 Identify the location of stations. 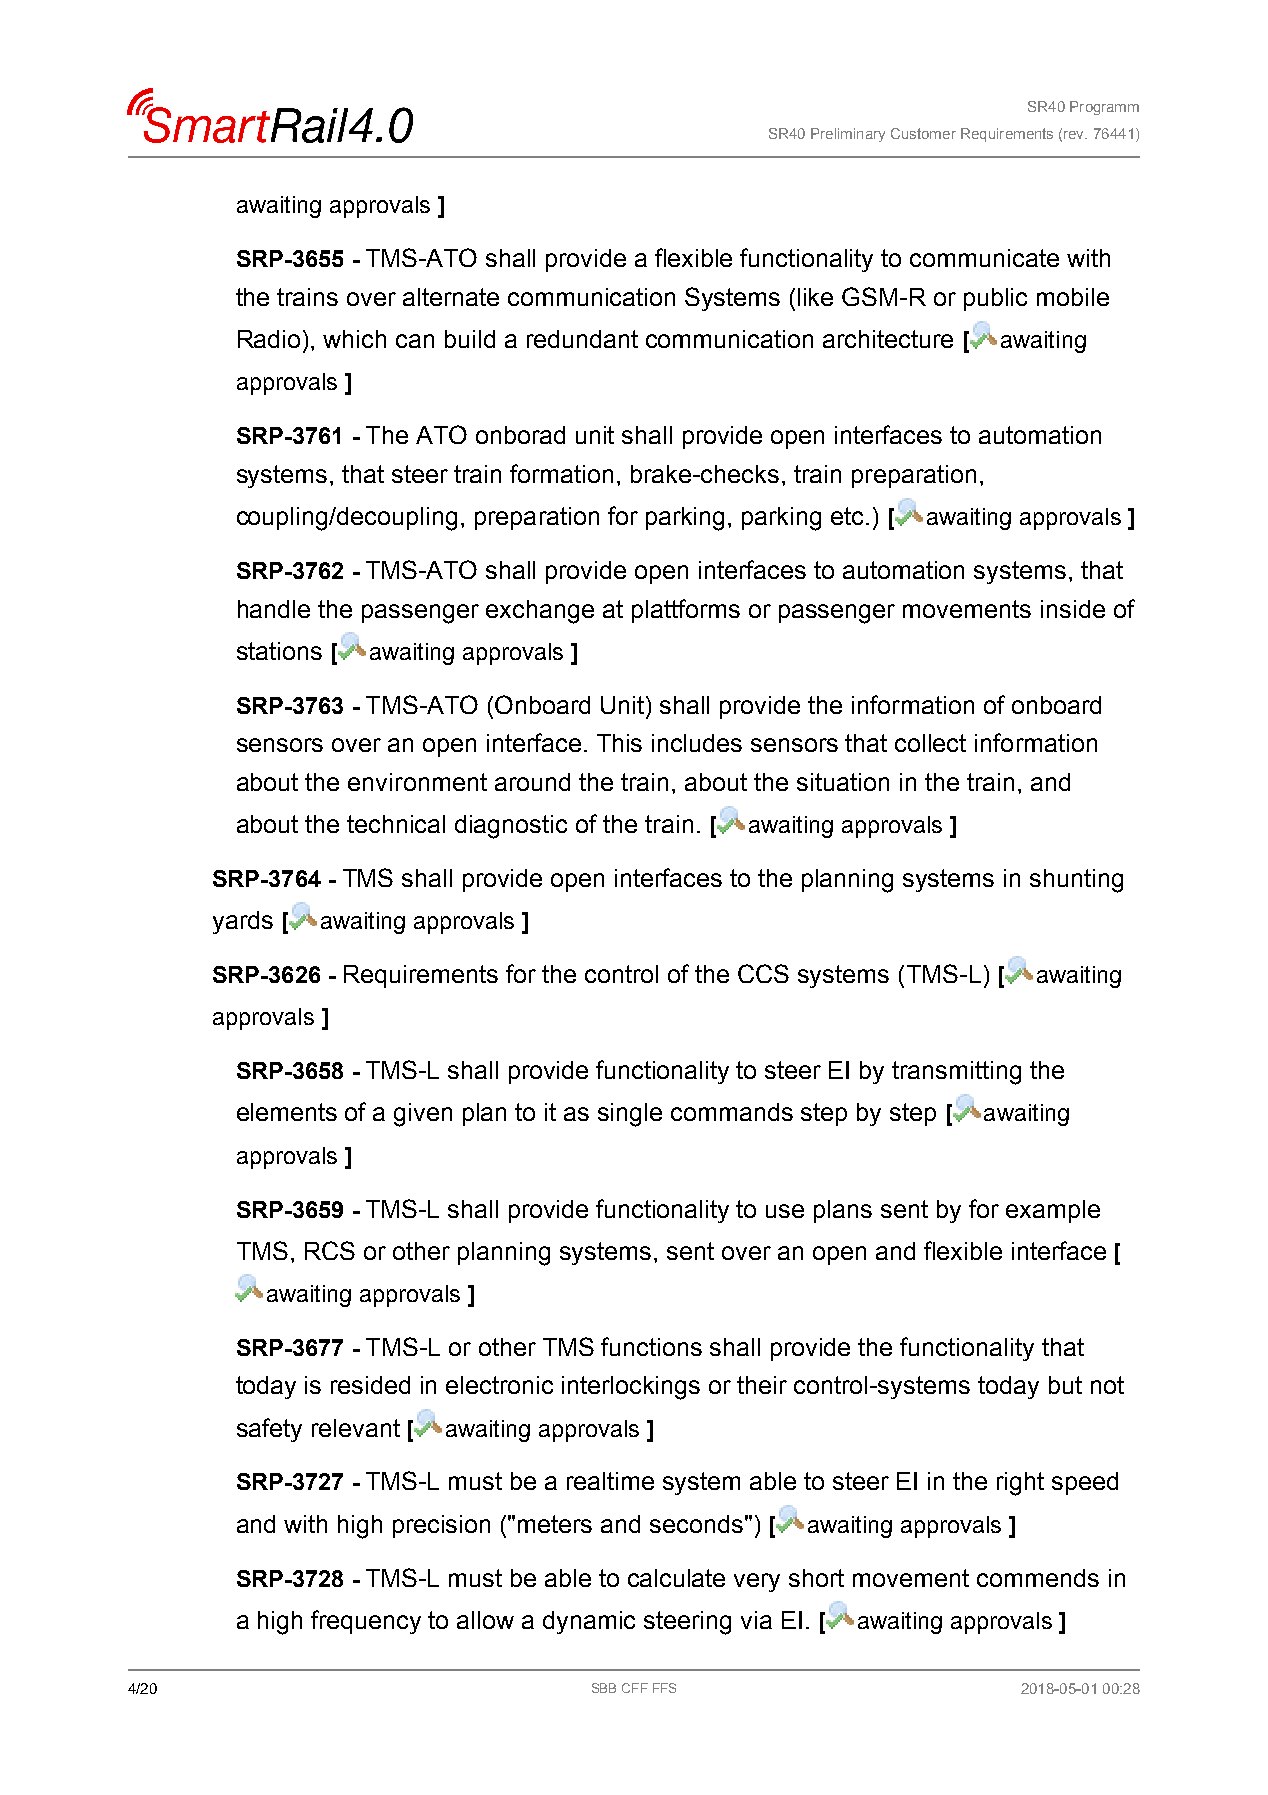
(279, 651).
